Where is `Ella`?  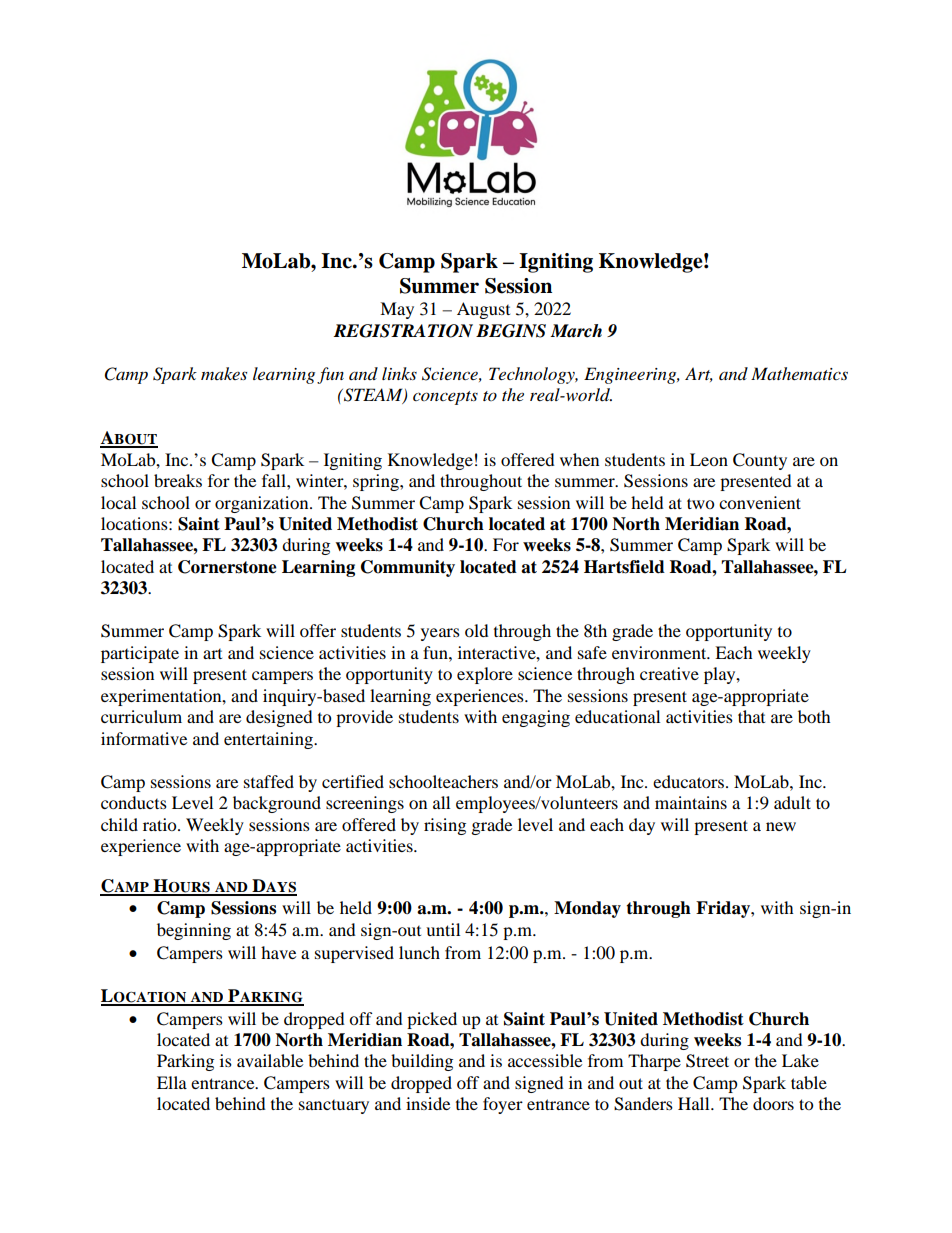
Ella is located at coordinates (172, 1082).
